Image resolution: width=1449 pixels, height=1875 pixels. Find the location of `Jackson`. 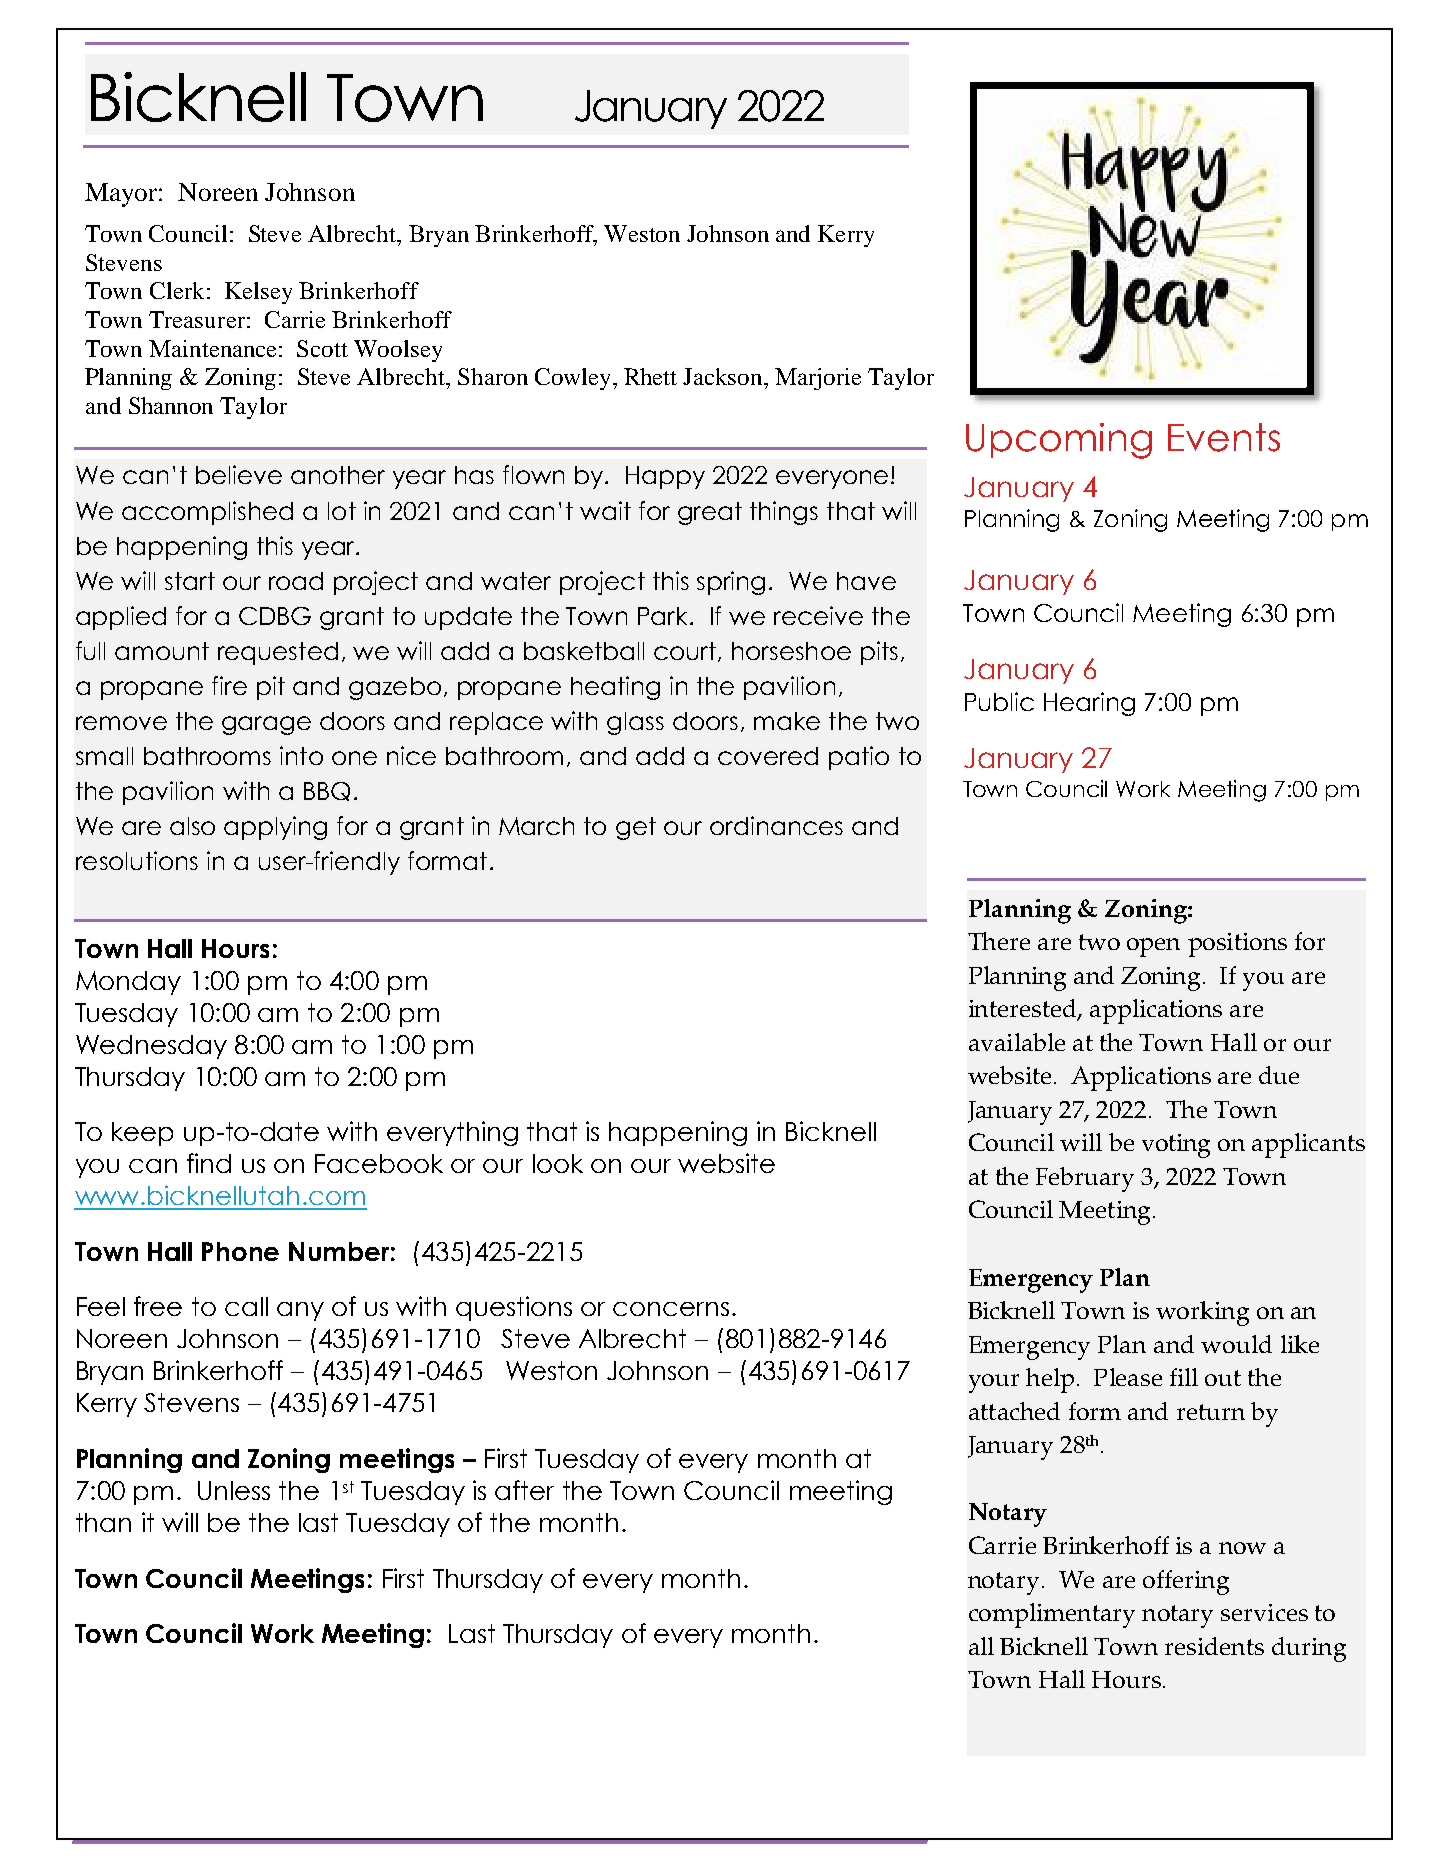

Jackson is located at coordinates (724, 376).
